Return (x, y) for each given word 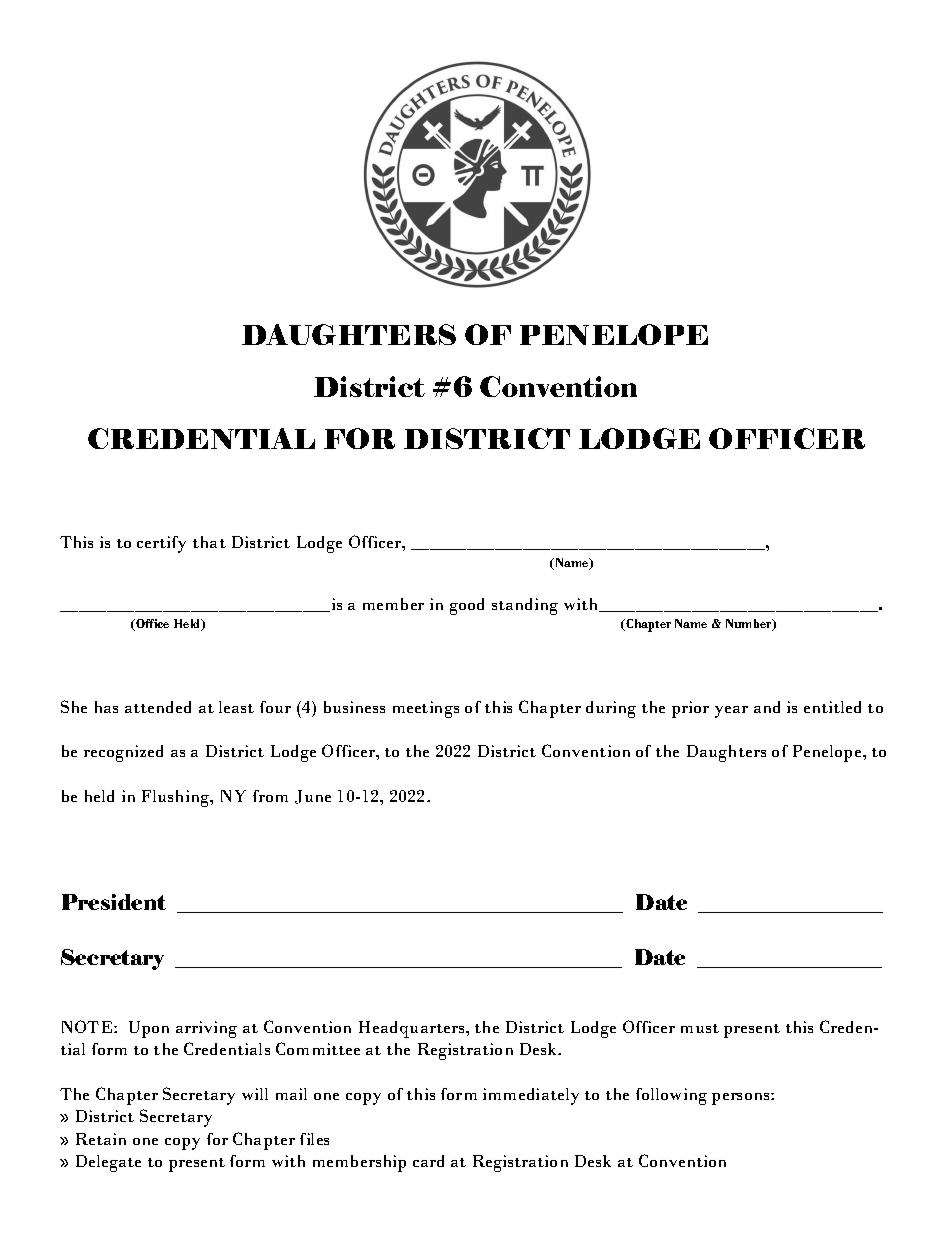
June (313, 797)
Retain (101, 1139)
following (671, 1096)
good (467, 606)
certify (161, 544)
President (114, 902)
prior (690, 709)
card (428, 1161)
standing (525, 606)
